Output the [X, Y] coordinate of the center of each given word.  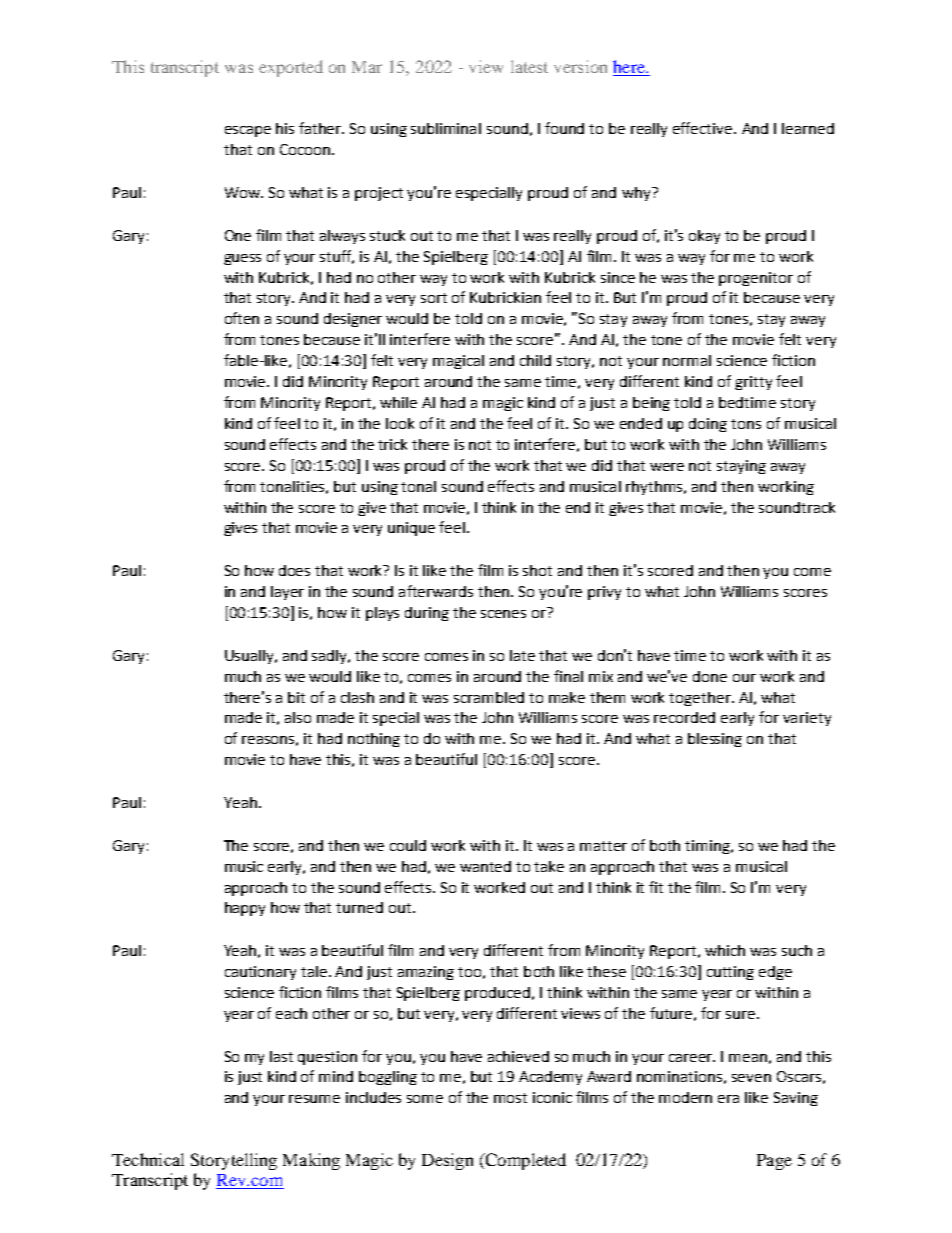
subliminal [446, 128]
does [294, 570]
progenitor [756, 279]
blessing [715, 740]
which [725, 950]
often [242, 318]
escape [248, 131]
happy [245, 909]
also [298, 717]
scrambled [489, 697]
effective [704, 128]
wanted [485, 866]
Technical [148, 1159]
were [667, 467]
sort [434, 298]
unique [411, 529]
